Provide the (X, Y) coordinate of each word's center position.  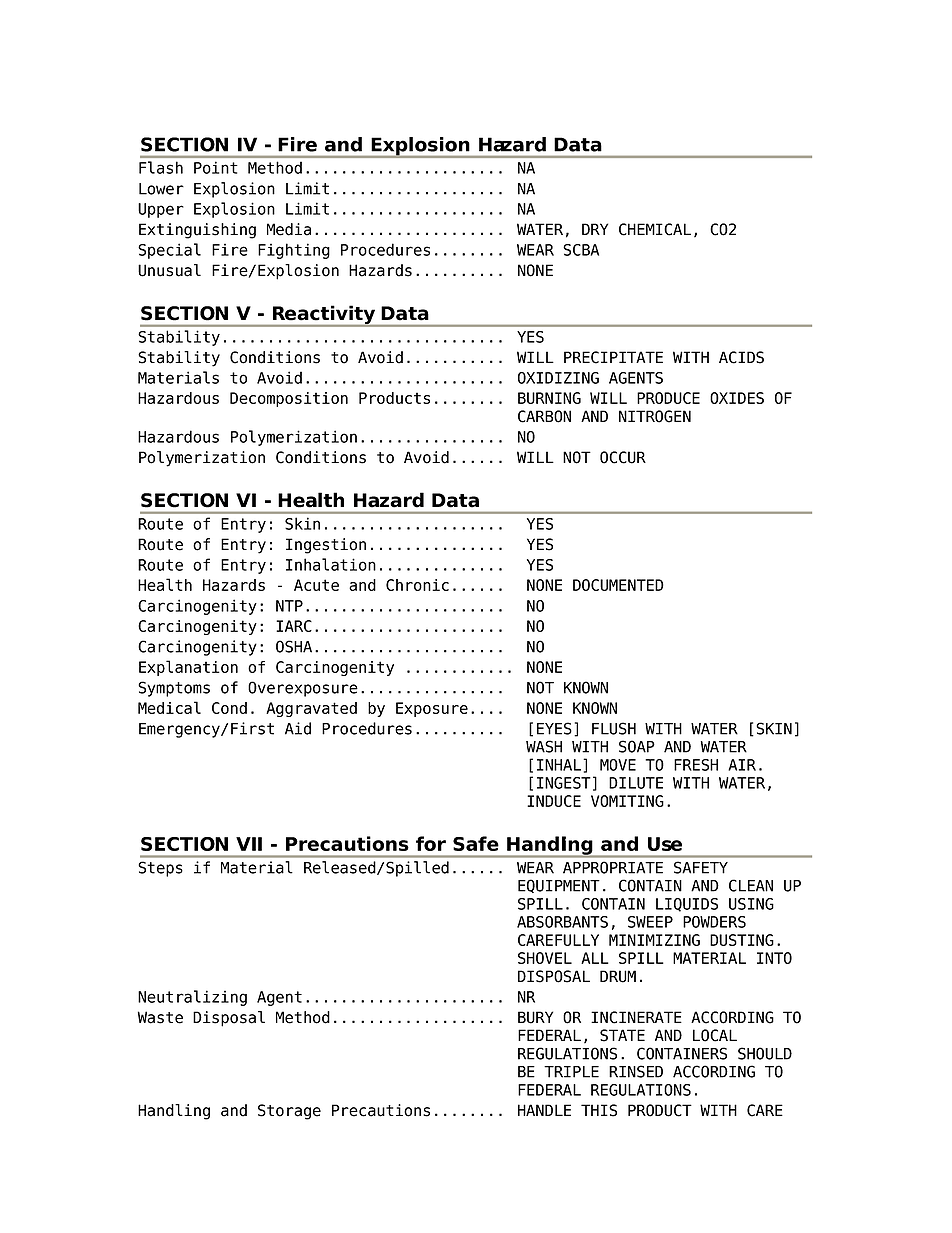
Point (215, 167)
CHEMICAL (655, 229)
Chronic (417, 585)
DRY (595, 229)
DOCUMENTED (618, 585)
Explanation (188, 668)
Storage (289, 1112)
